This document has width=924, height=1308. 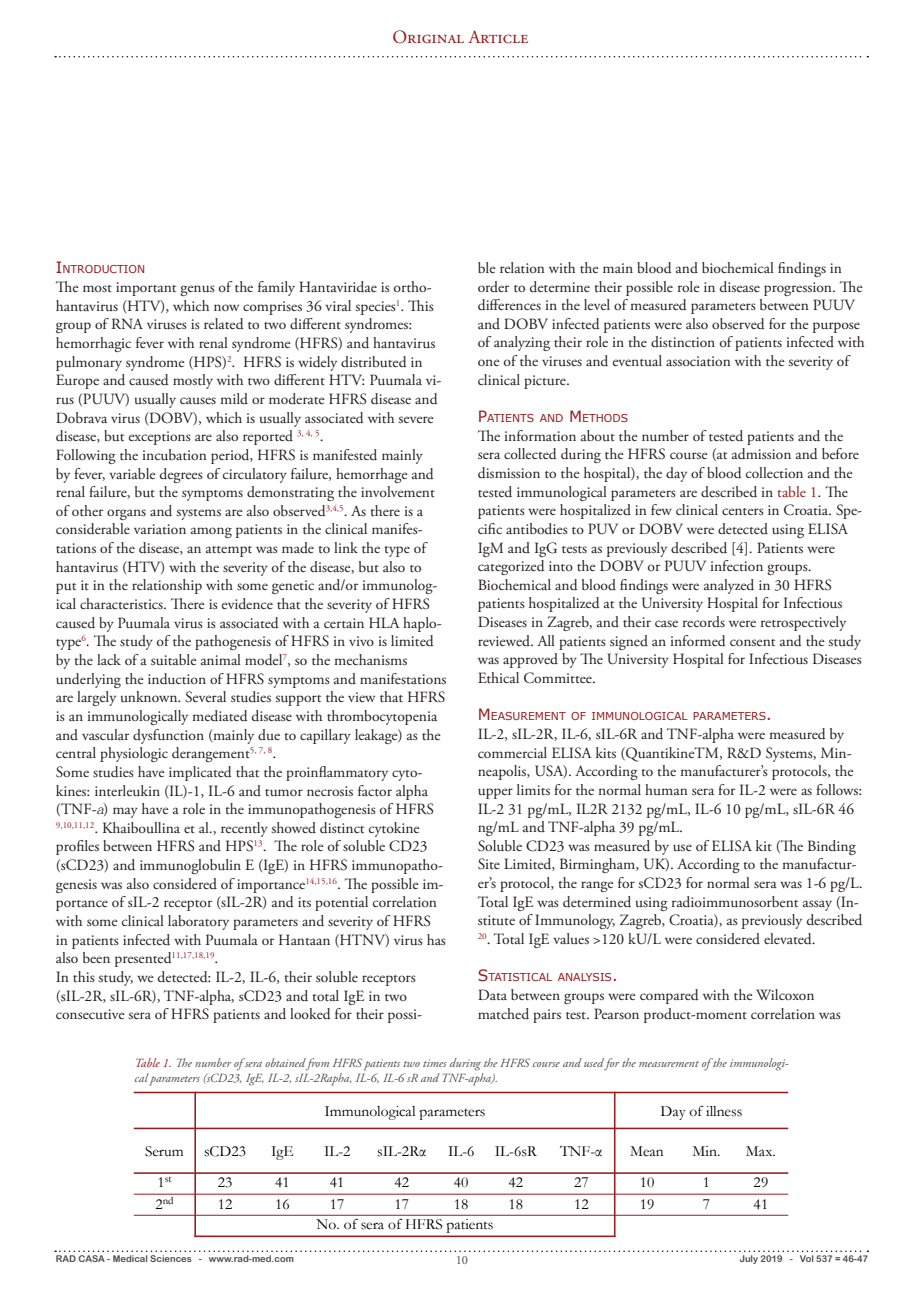 What do you see at coordinates (171, 1258) in the document?
I see `Sciences` at bounding box center [171, 1258].
